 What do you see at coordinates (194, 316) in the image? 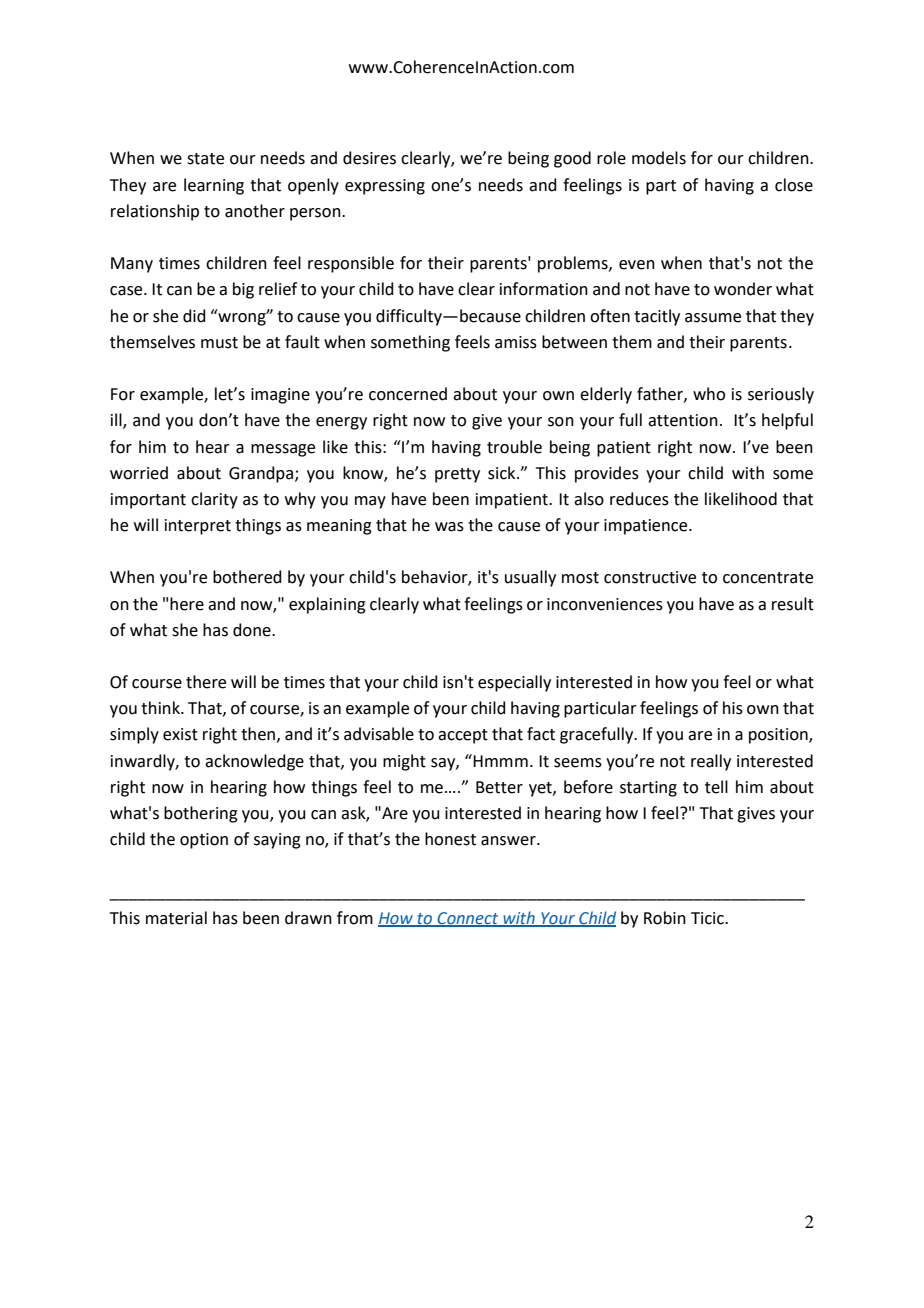
I see `did` at bounding box center [194, 316].
